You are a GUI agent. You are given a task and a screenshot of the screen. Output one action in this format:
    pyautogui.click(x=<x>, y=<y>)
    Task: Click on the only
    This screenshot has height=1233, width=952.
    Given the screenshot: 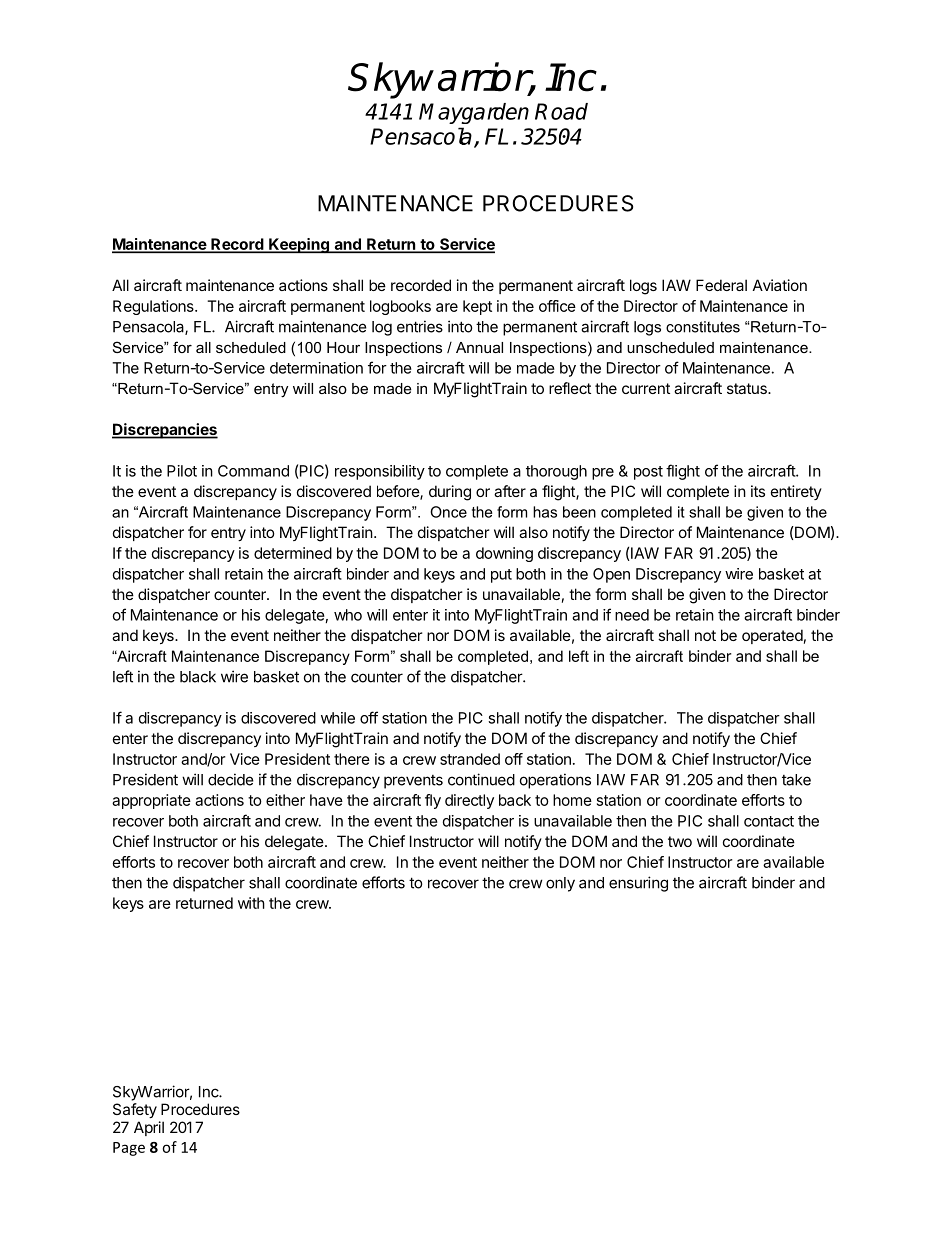 What is the action you would take?
    pyautogui.click(x=560, y=884)
